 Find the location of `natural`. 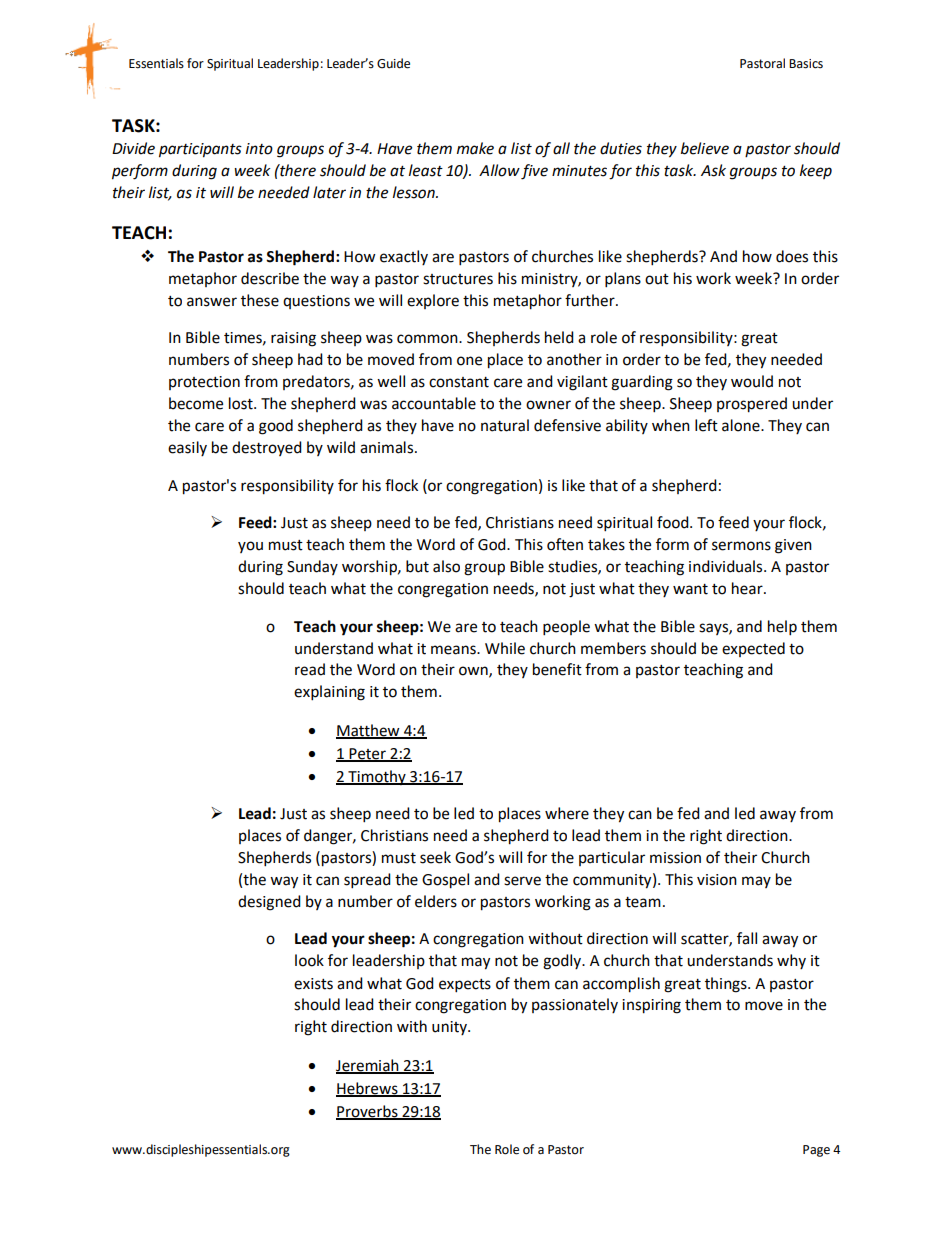

natural is located at coordinates (505, 425).
